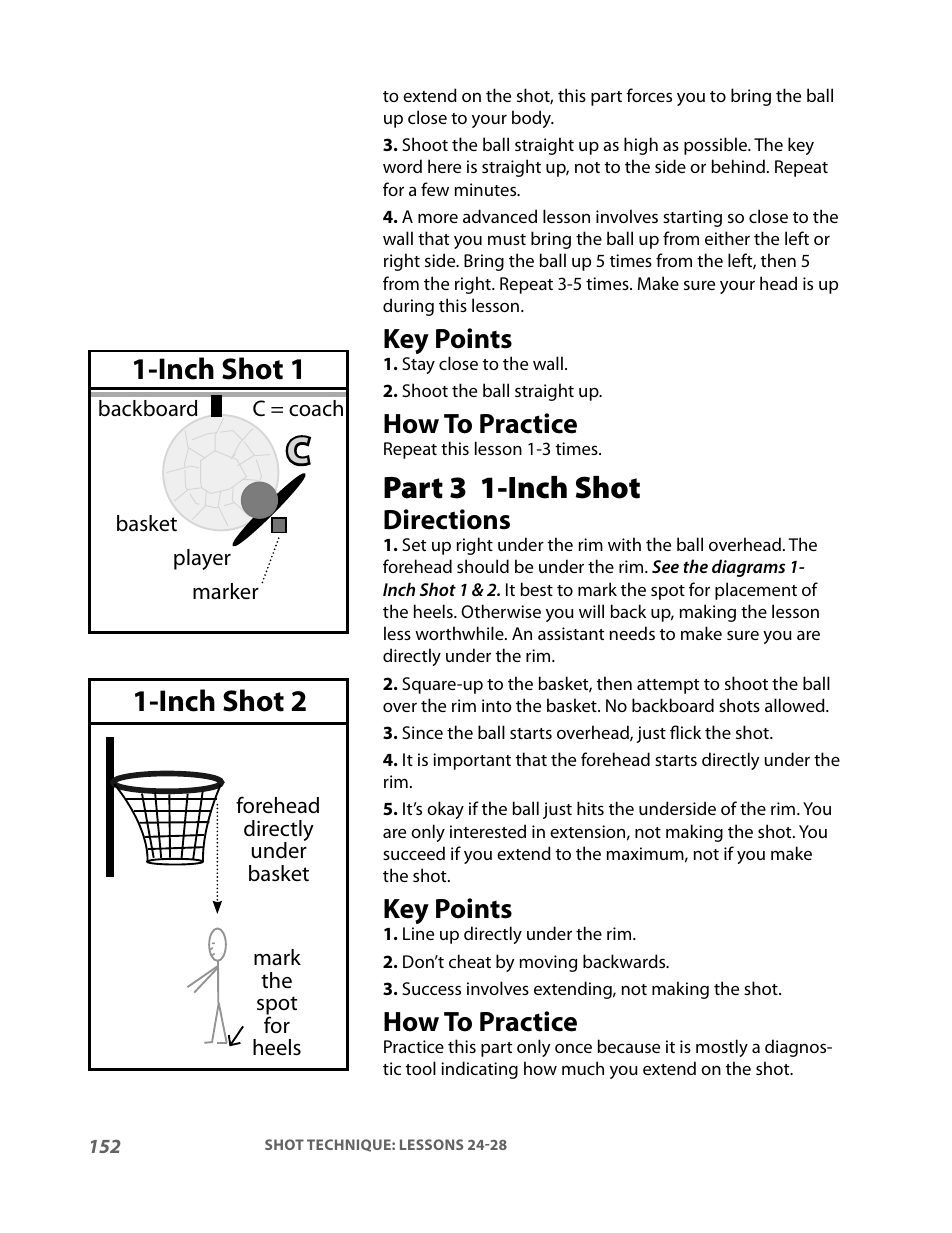 Image resolution: width=952 pixels, height=1233 pixels. Describe the element at coordinates (316, 408) in the document. I see `coach` at that location.
